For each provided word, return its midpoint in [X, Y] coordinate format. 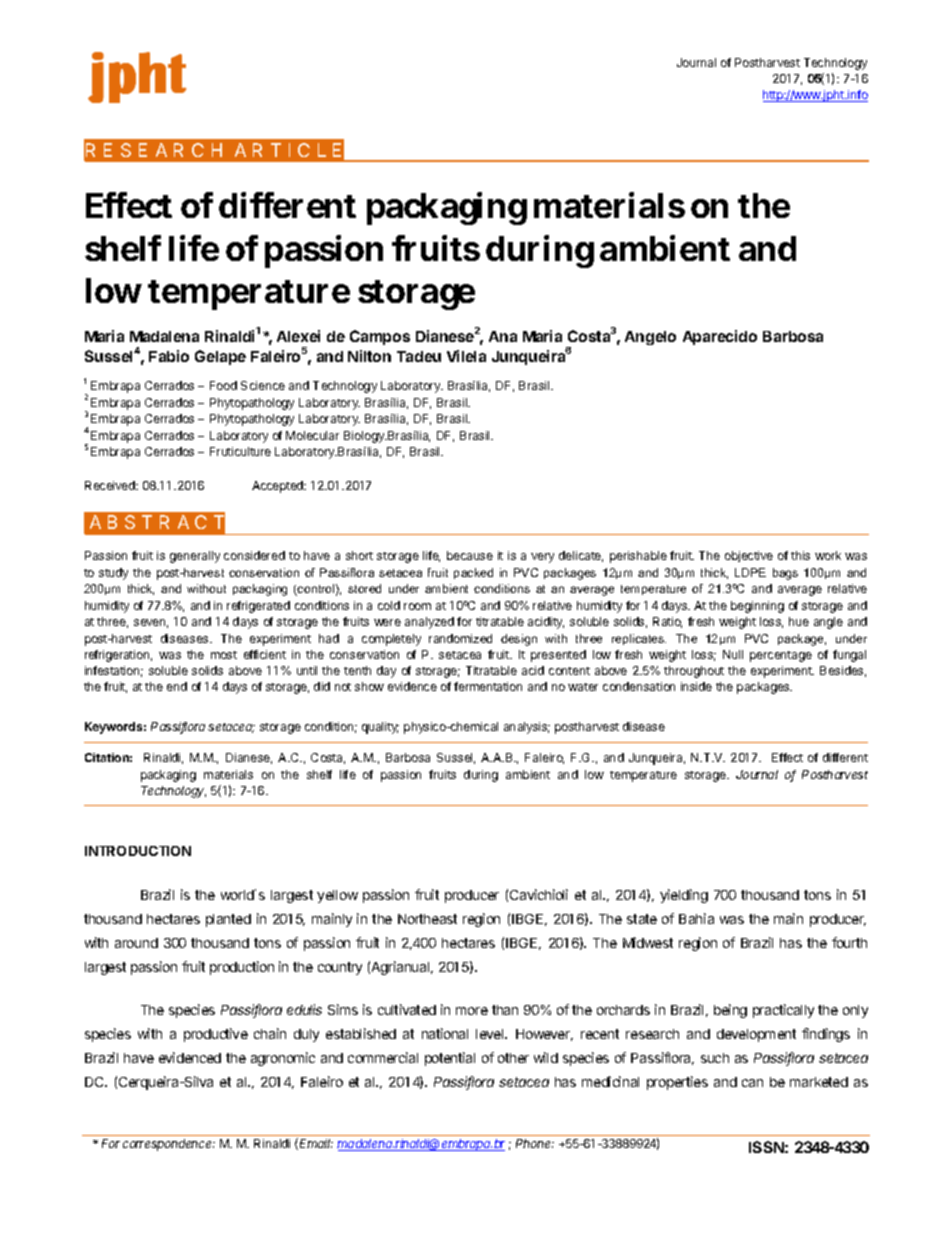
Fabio [169, 356]
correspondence [169, 1145]
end [177, 686]
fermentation [488, 686]
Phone [535, 1143]
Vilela [466, 356]
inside [696, 686]
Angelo [650, 338]
